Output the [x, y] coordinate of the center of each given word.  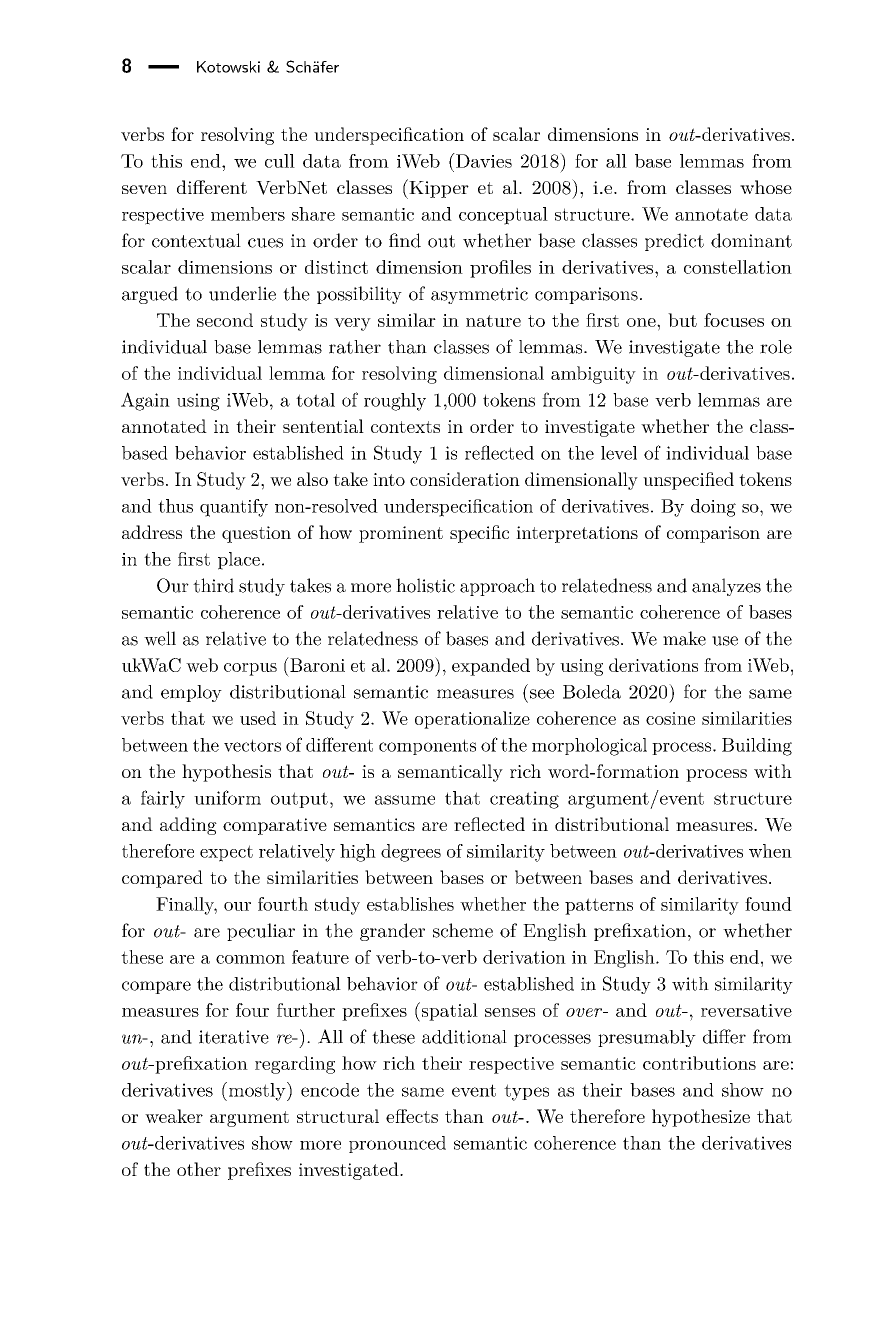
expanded [491, 667]
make [684, 638]
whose [766, 187]
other [199, 1169]
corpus [250, 669]
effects [412, 1116]
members [248, 214]
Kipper [438, 189]
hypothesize [701, 1118]
